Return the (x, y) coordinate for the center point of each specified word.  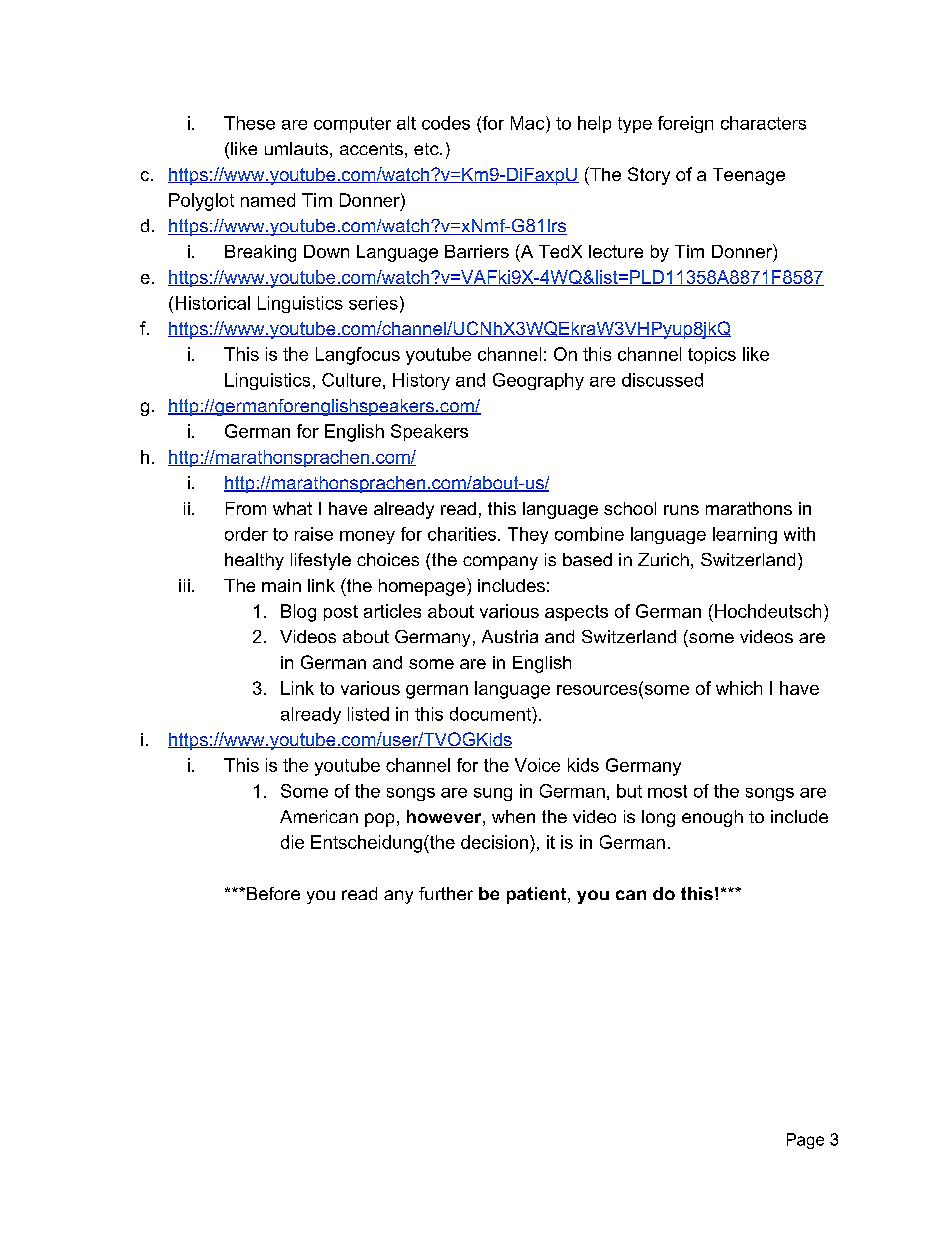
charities (462, 534)
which (739, 688)
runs (681, 510)
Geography (538, 381)
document (491, 714)
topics (712, 355)
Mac (529, 123)
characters (763, 123)
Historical (213, 303)
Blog (298, 613)
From (246, 508)
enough (712, 818)
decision (494, 842)
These (249, 123)
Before (273, 893)
